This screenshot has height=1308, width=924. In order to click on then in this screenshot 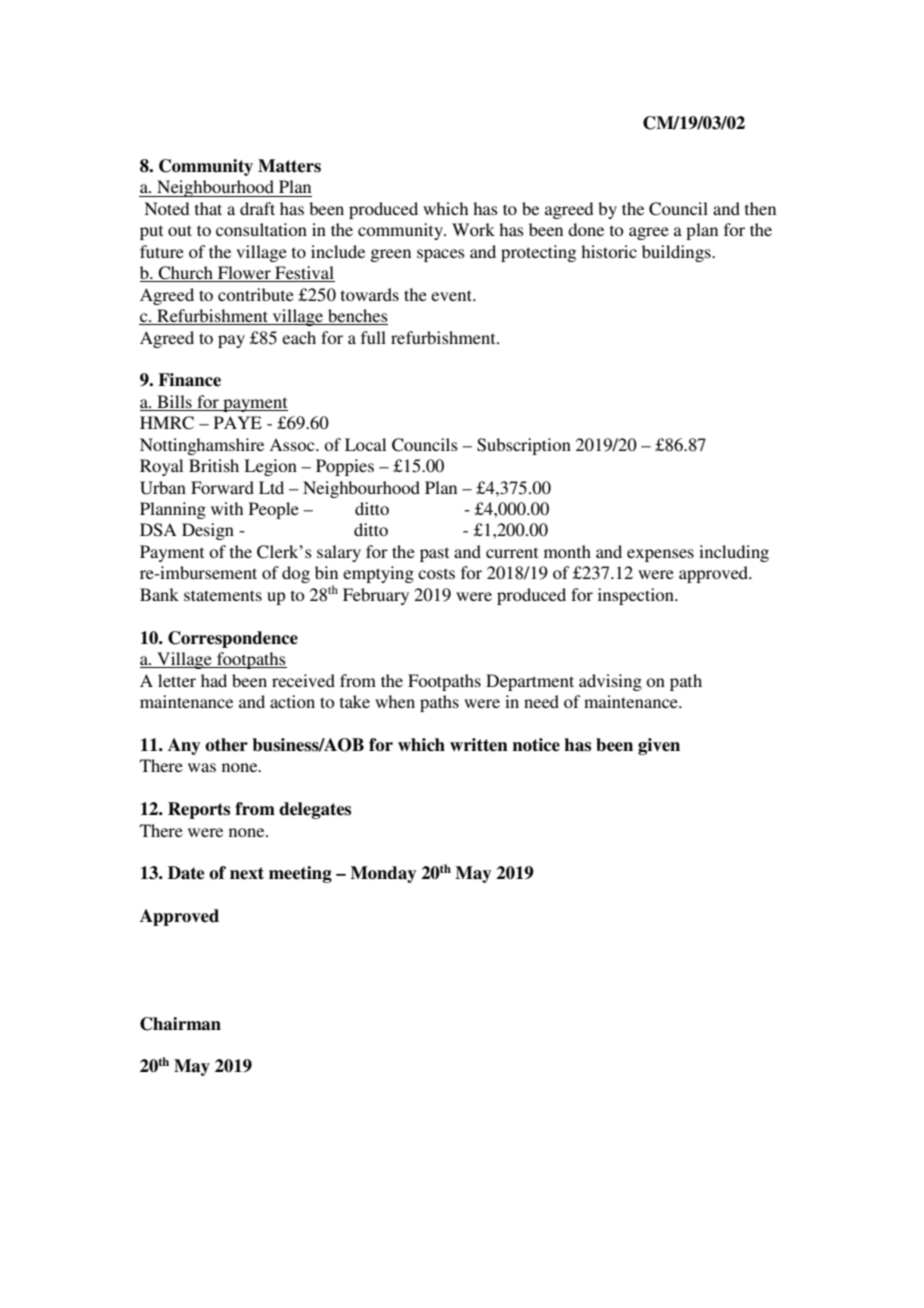, I will do `click(760, 208)`.
